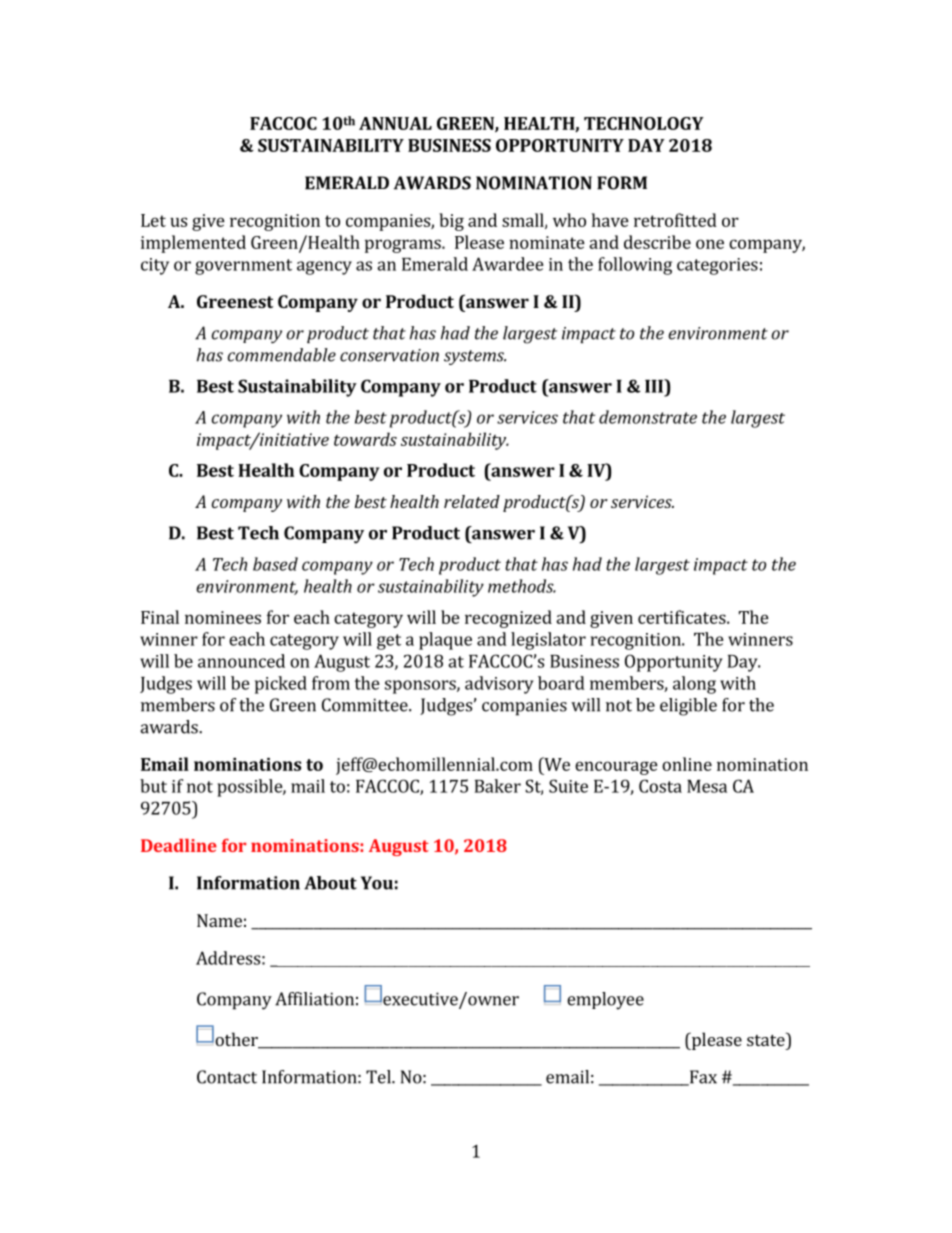 This screenshot has width=952, height=1233. Describe the element at coordinates (675, 220) in the screenshot. I see `retrofitted` at that location.
